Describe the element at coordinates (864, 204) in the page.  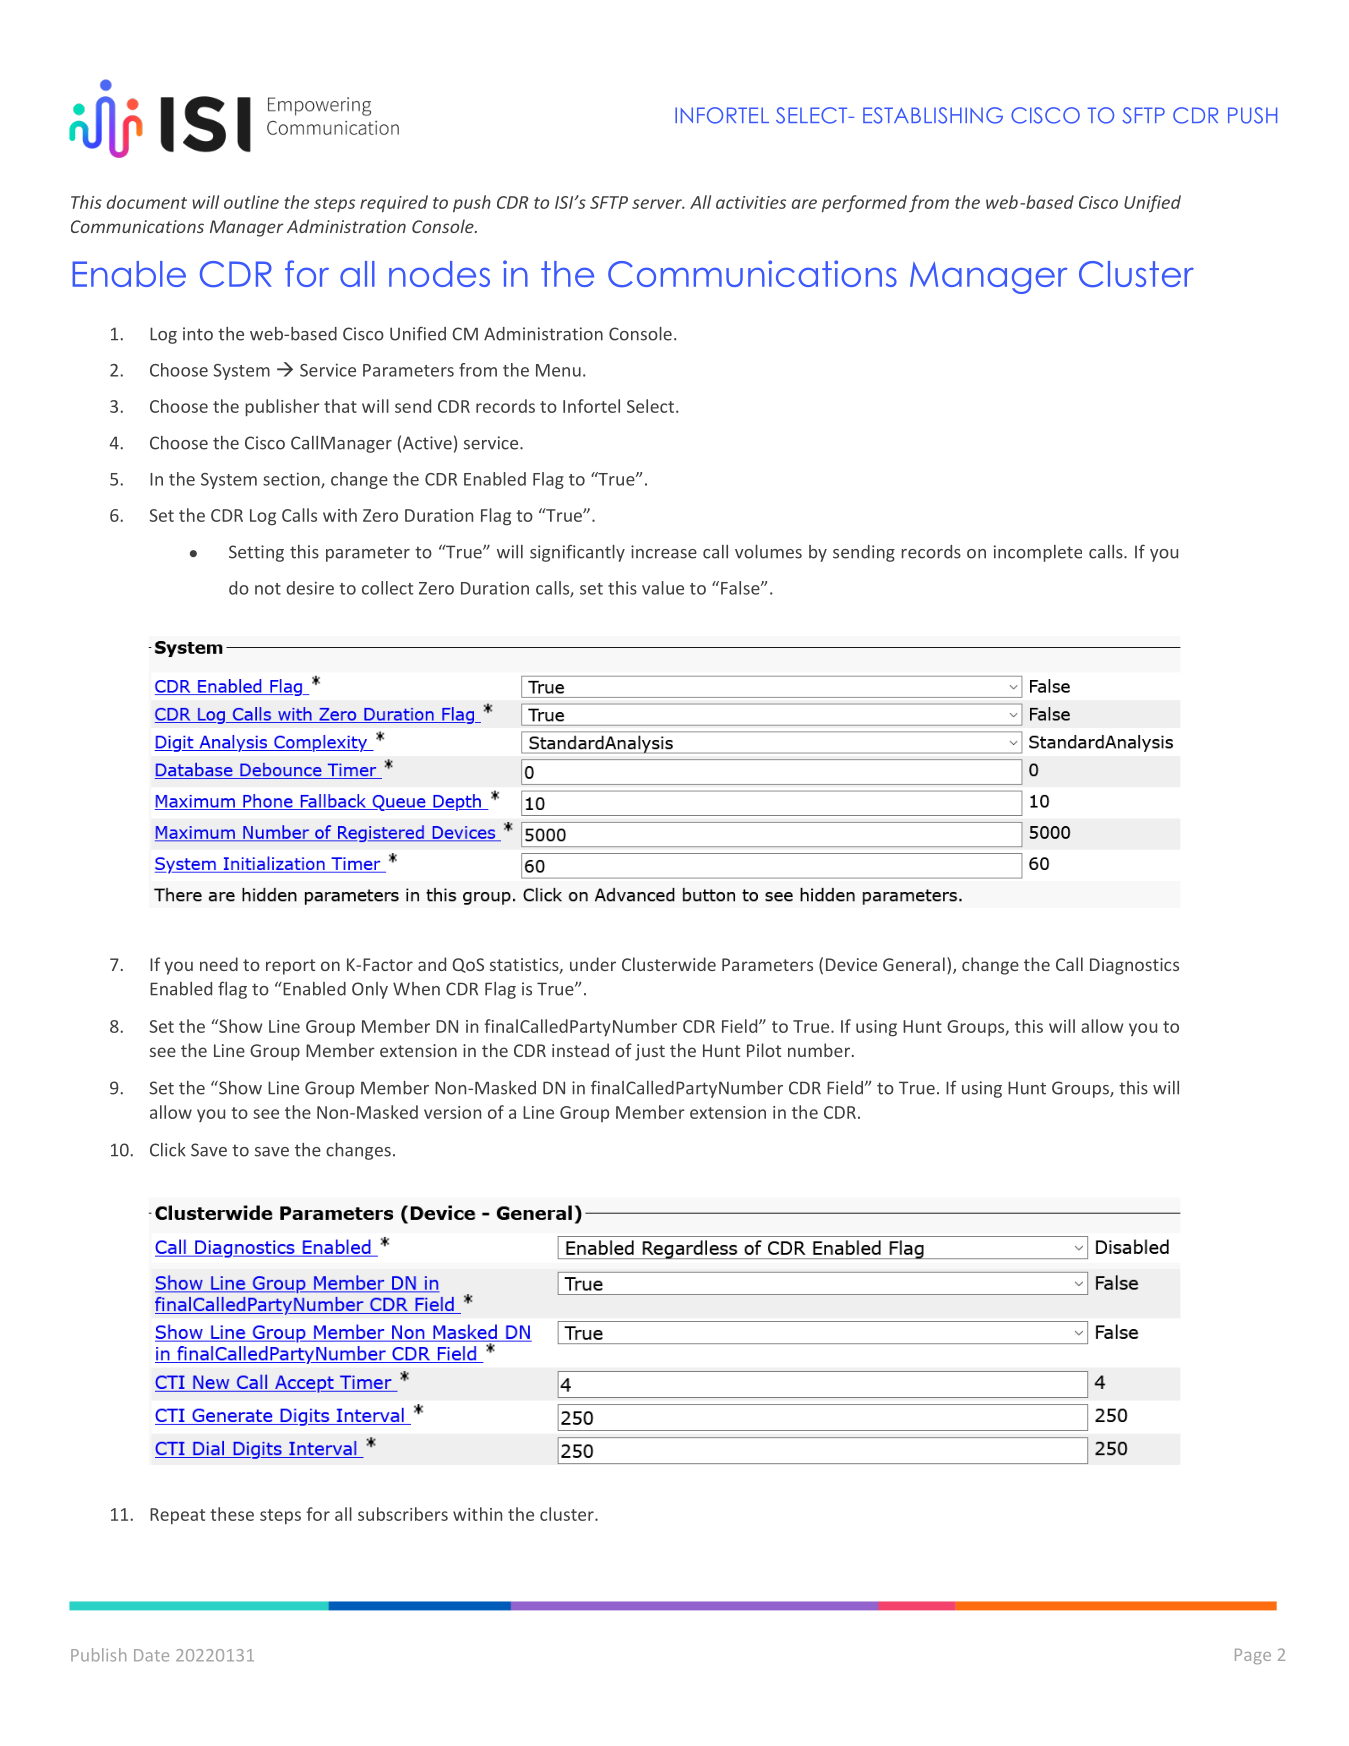
I see `performed` at that location.
